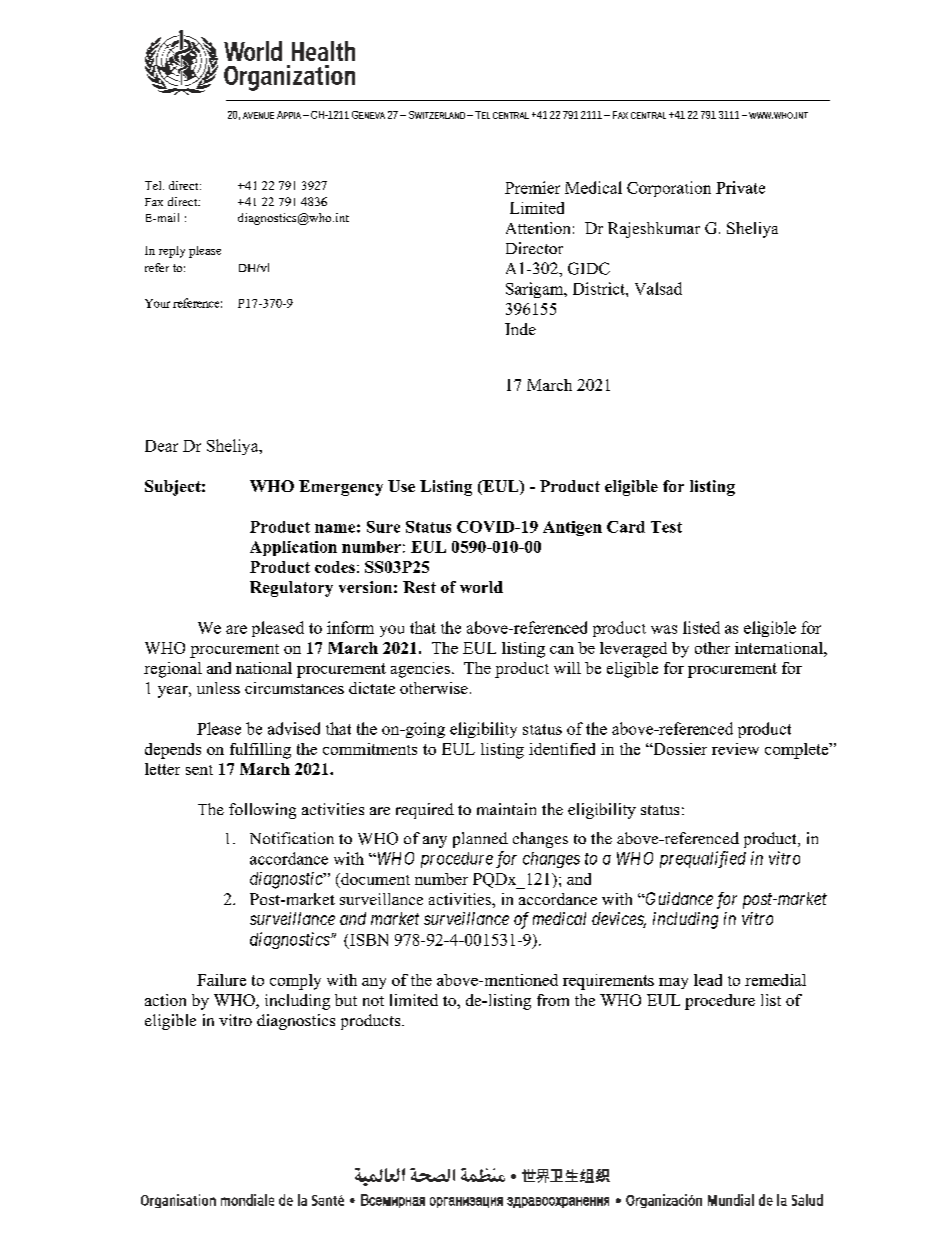 This screenshot has width=952, height=1233. Describe the element at coordinates (161, 446) in the screenshot. I see `Dear` at that location.
